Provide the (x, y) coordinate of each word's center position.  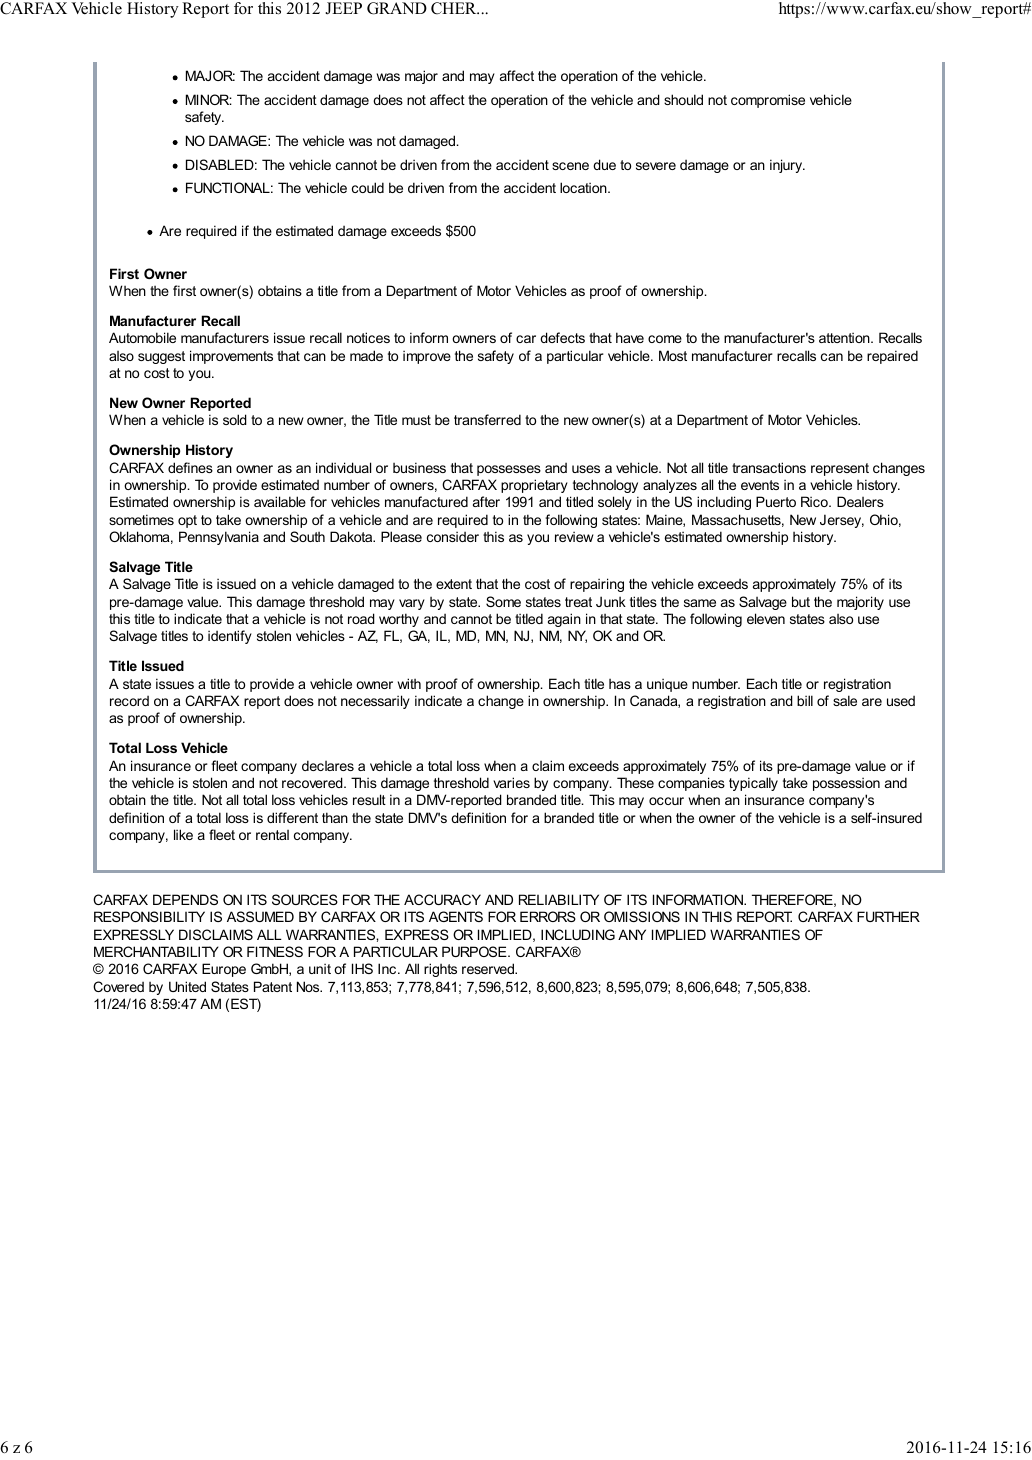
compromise (768, 101)
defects (562, 337)
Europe (224, 970)
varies (511, 782)
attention (845, 338)
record (129, 701)
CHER (455, 8)
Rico (815, 501)
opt (187, 521)
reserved (489, 968)
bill (805, 700)
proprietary (534, 486)
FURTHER (888, 916)
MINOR (209, 99)
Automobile (142, 337)
